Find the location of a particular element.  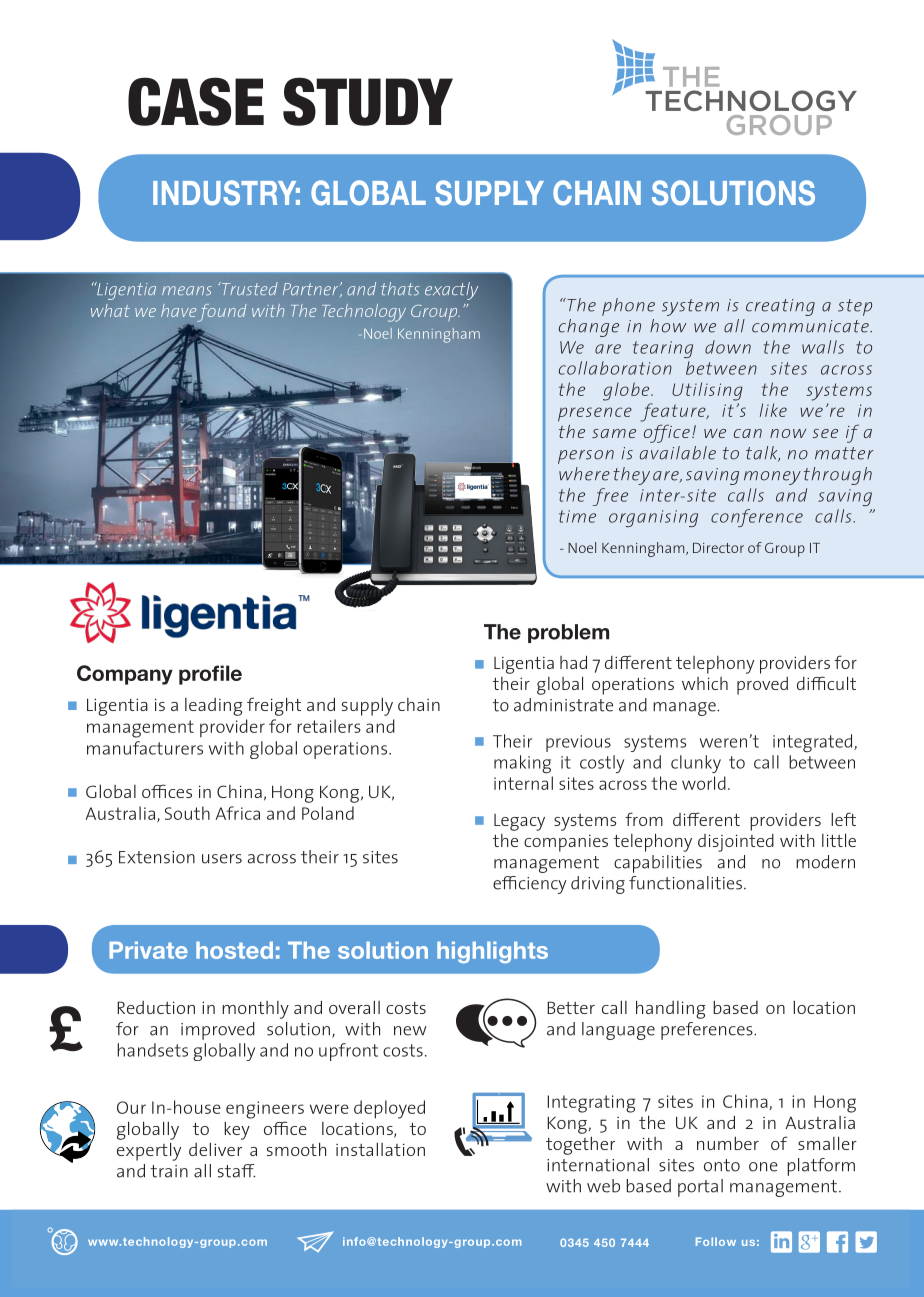

like is located at coordinates (773, 410).
